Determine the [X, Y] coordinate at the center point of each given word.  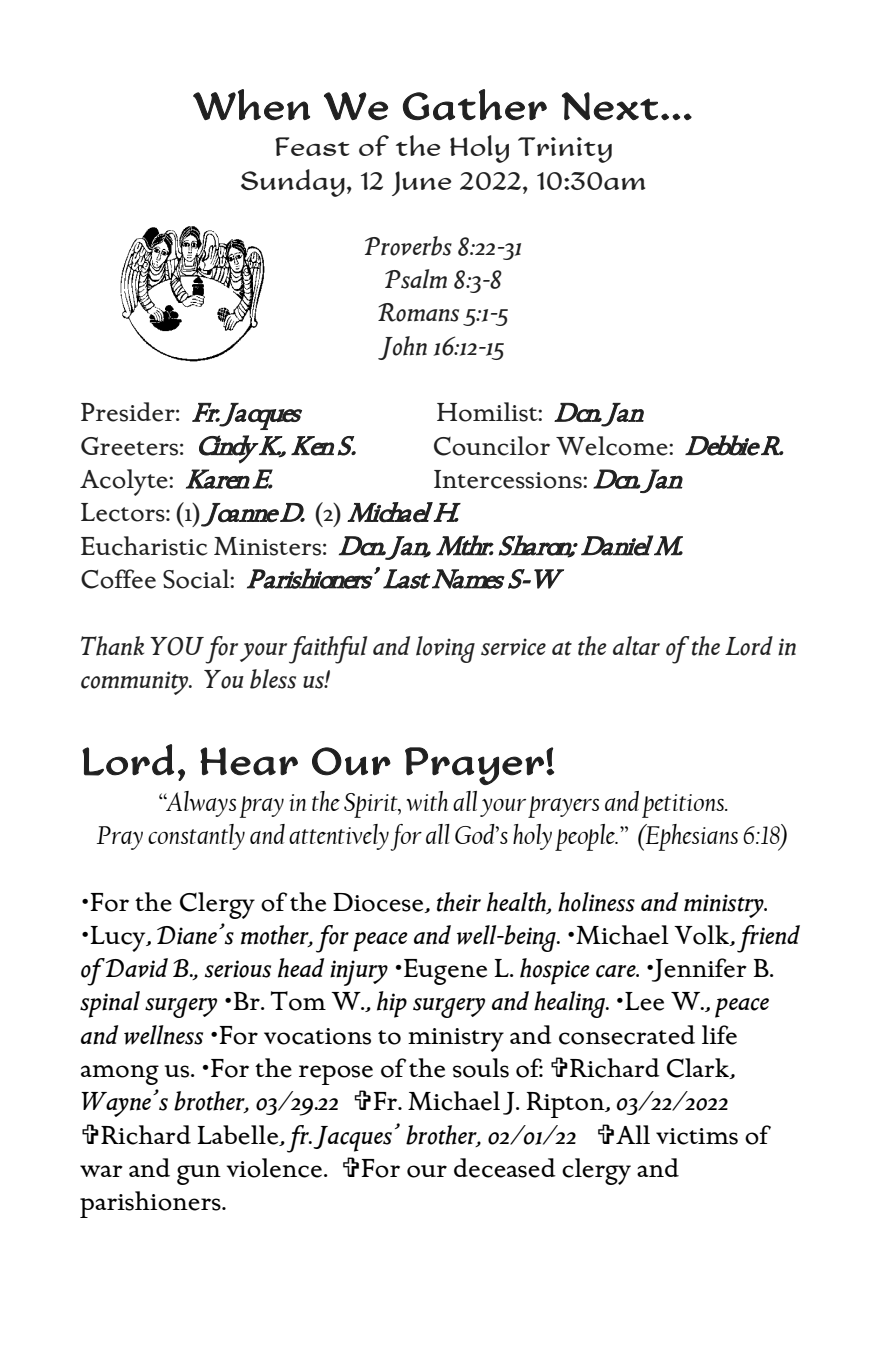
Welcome [613, 446]
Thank [112, 646]
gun [199, 1175]
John [402, 348]
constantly [196, 837]
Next [610, 106]
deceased [505, 1168]
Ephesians [691, 837]
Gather [475, 104]
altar [636, 646]
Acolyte [125, 482]
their [459, 902]
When [251, 104]
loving [445, 649]
